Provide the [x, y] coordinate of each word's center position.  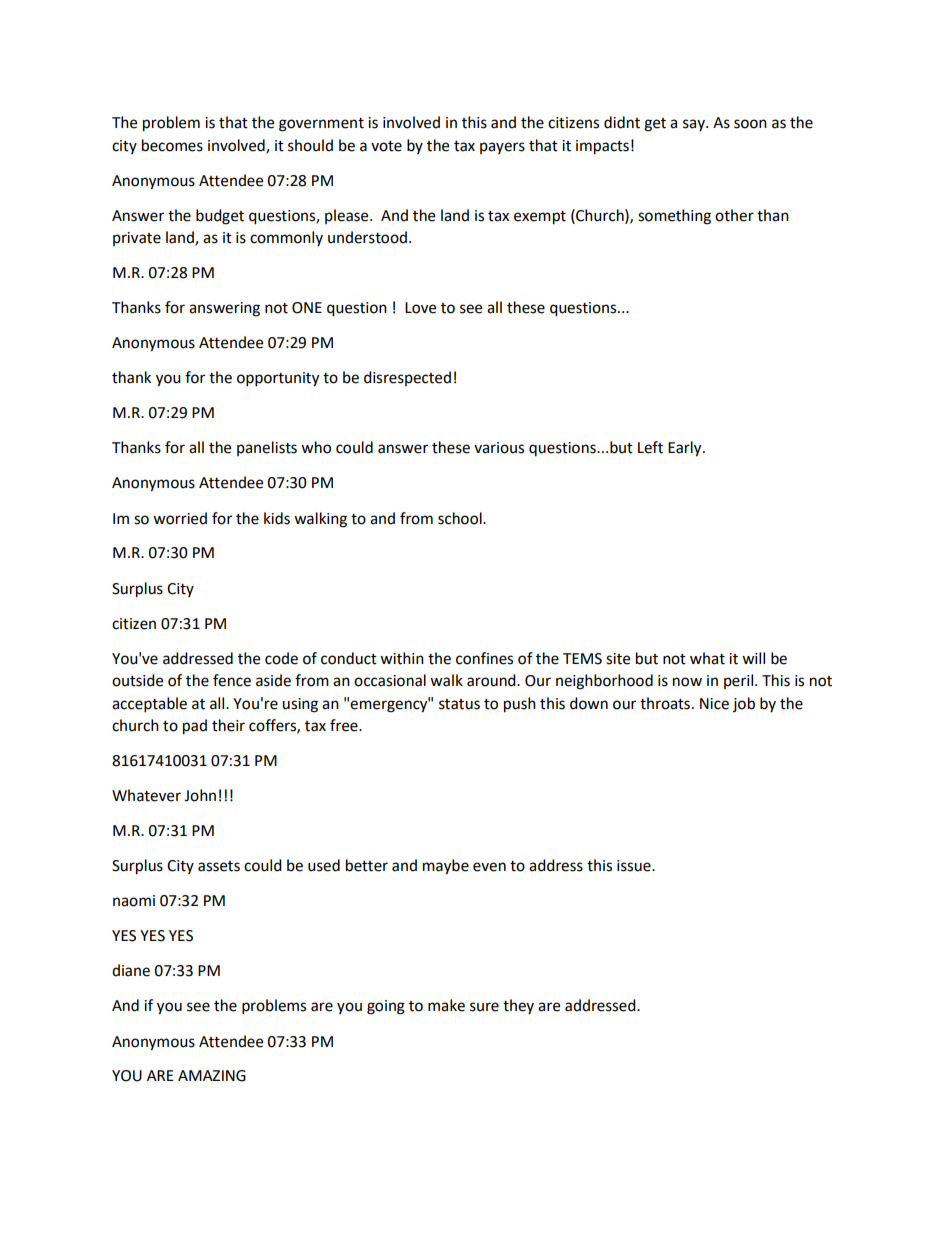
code [281, 658]
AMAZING [212, 1076]
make [446, 1005]
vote [386, 146]
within [402, 658]
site [618, 659]
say [695, 125]
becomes [172, 145]
